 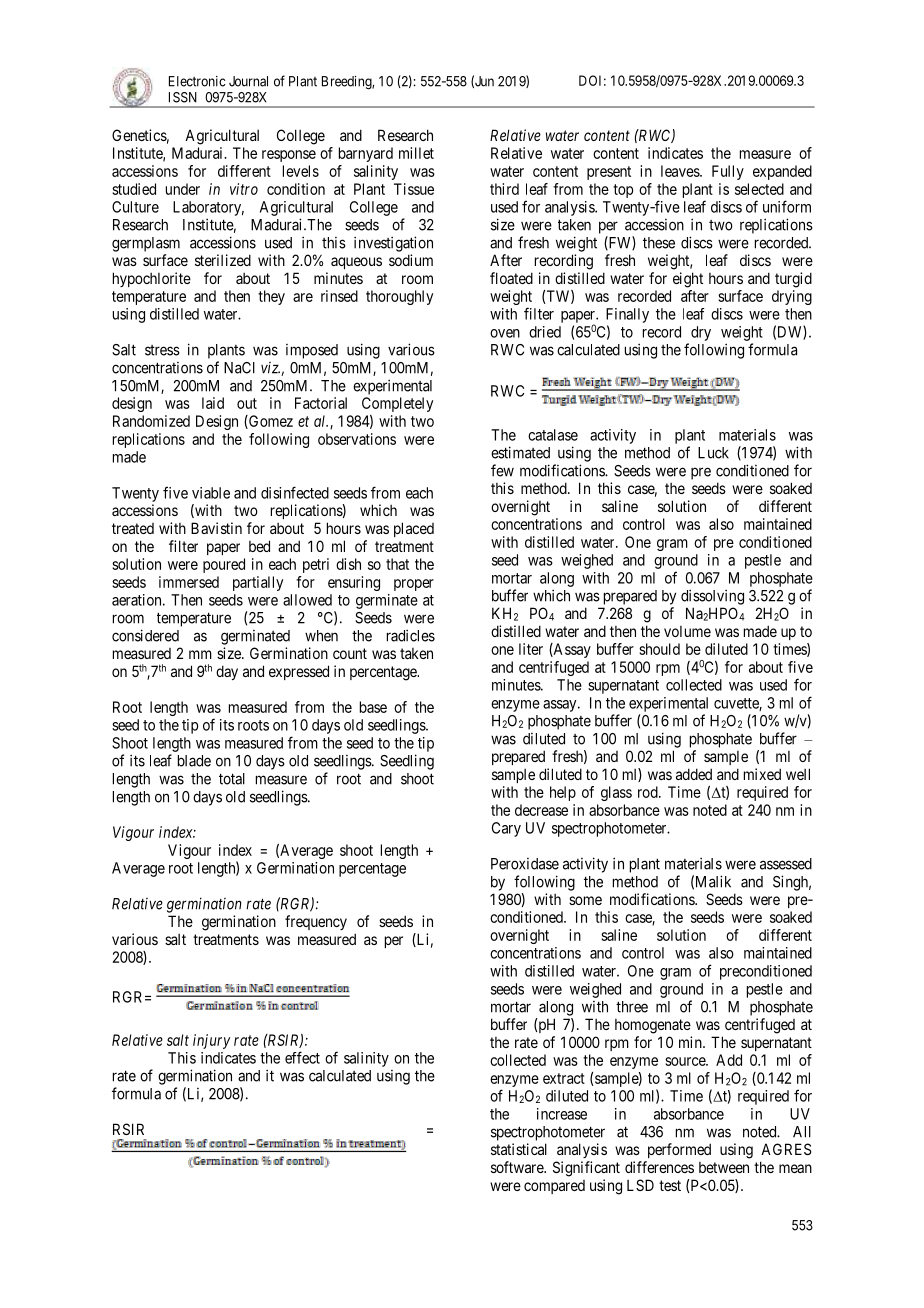 I want to click on Luck, so click(x=713, y=453).
